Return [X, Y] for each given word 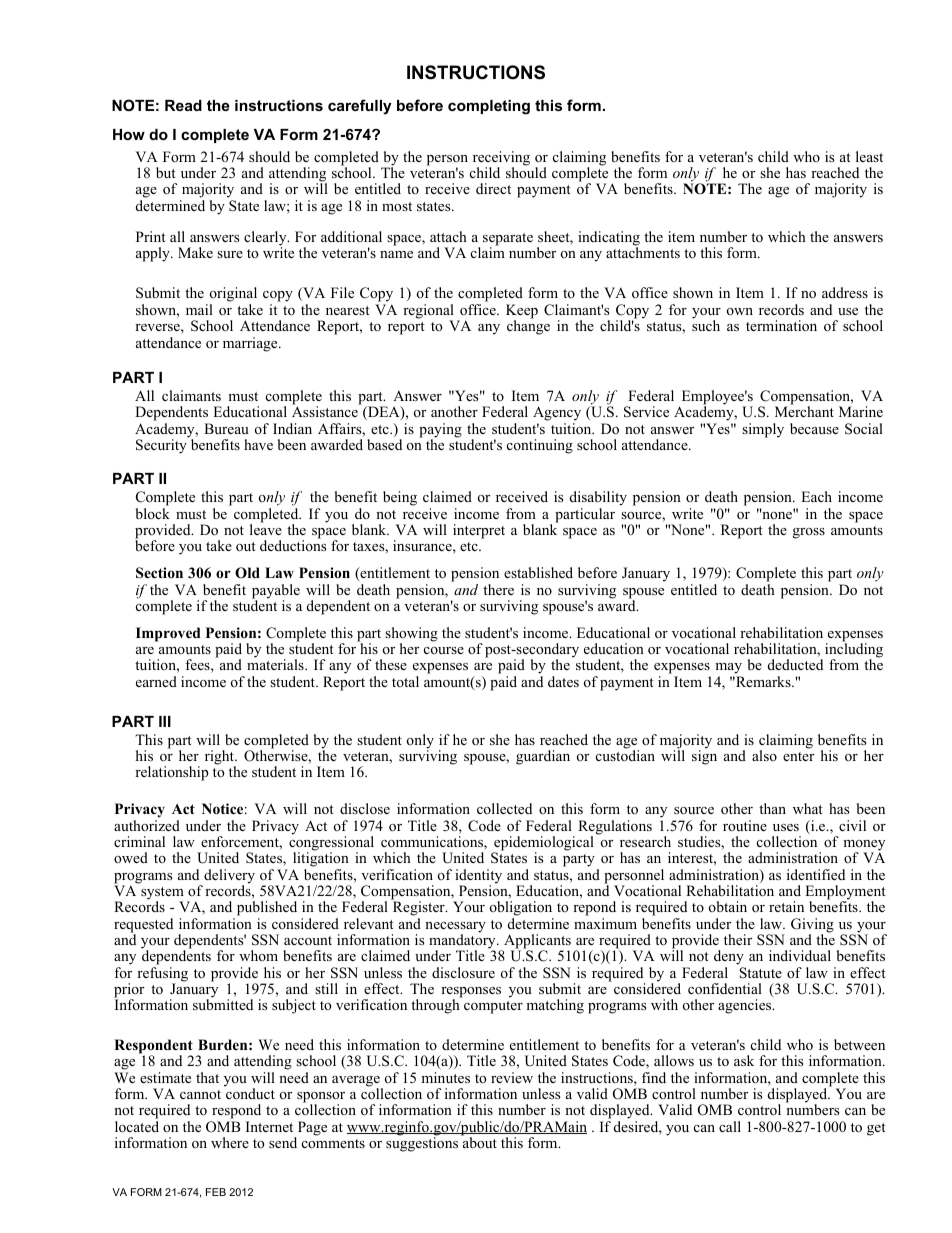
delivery [229, 877]
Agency [557, 415]
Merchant [804, 411]
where [230, 1142]
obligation [522, 910]
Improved [168, 634]
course [444, 650]
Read [183, 105]
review [512, 1077]
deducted [795, 664]
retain [786, 906]
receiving [501, 159]
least [869, 156]
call [730, 1126]
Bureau [226, 428]
